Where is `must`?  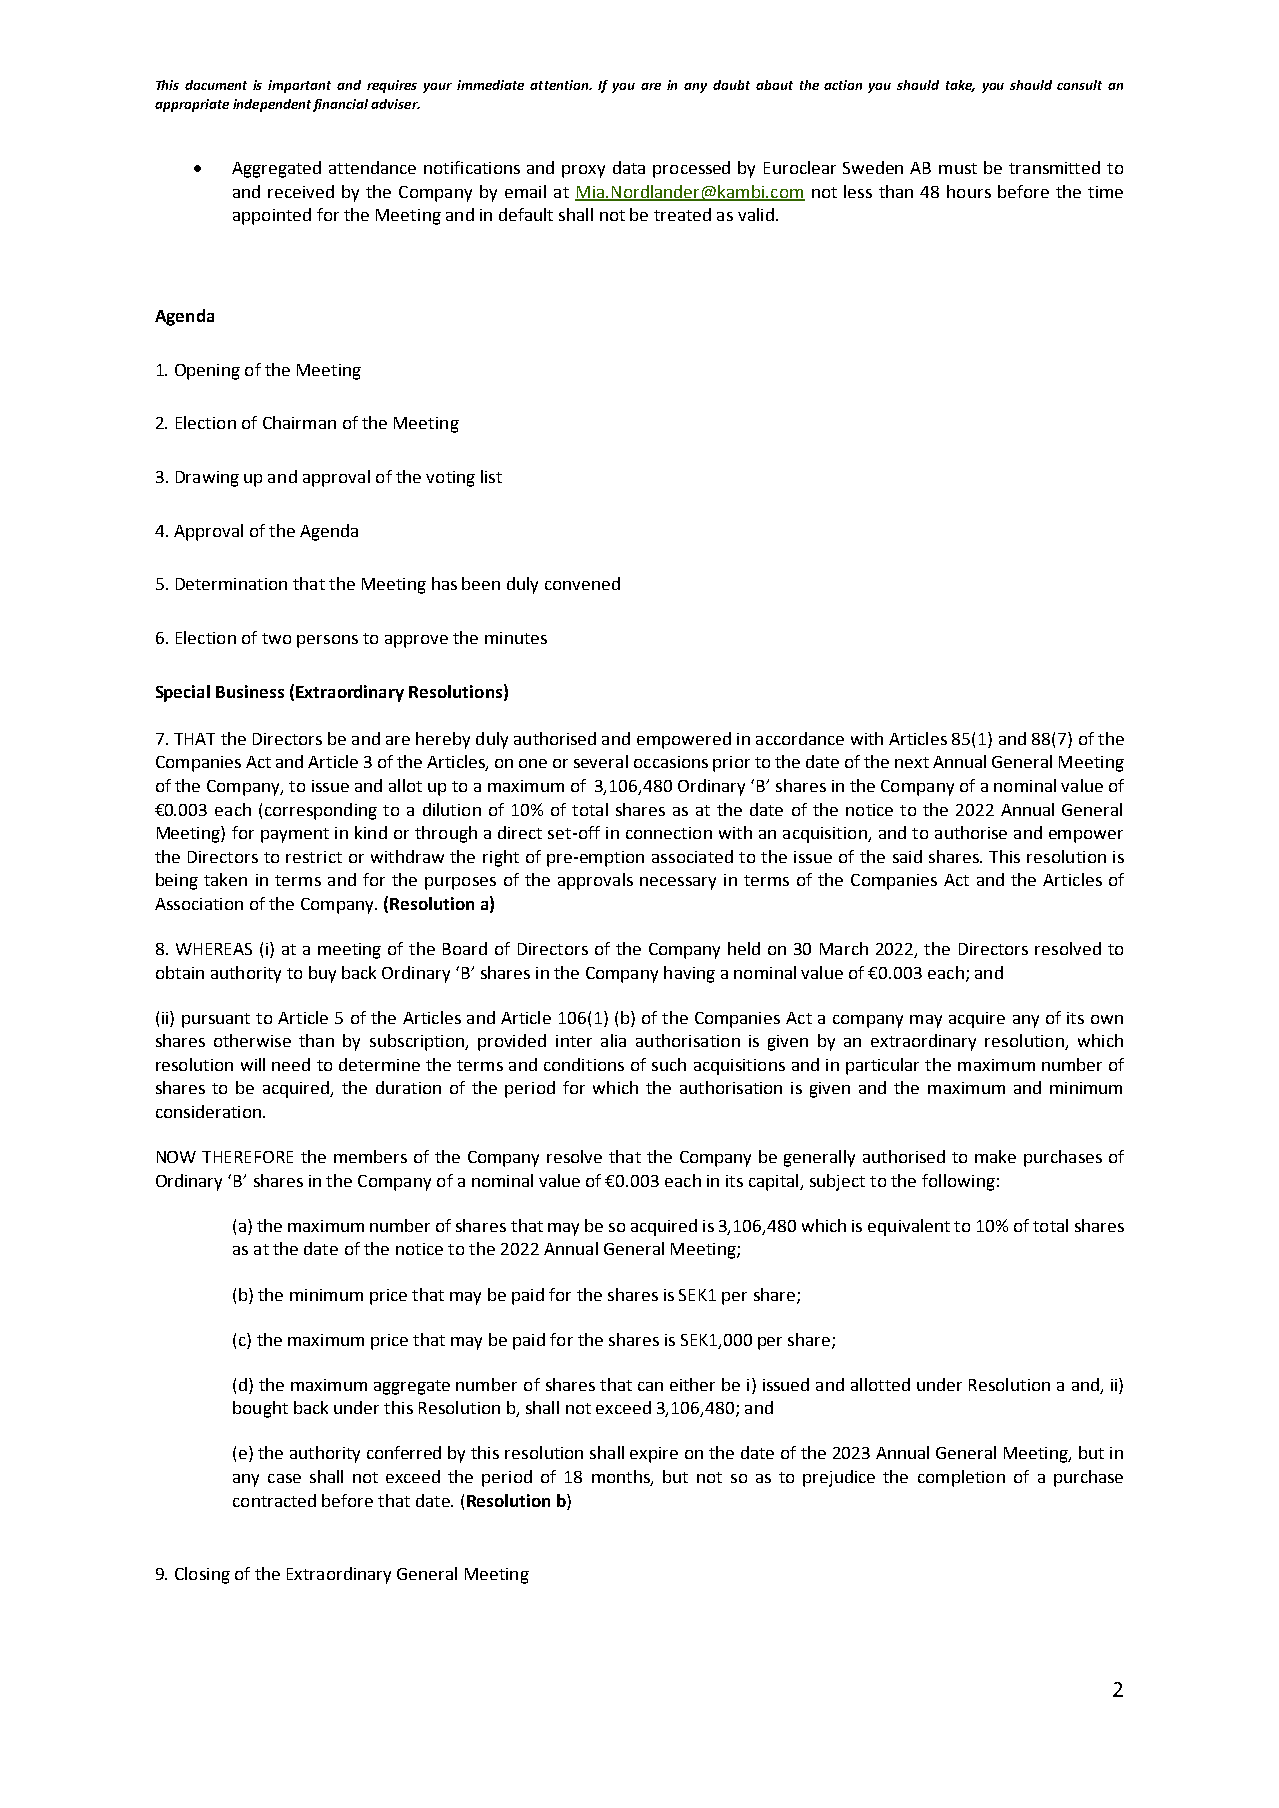
must is located at coordinates (958, 168).
